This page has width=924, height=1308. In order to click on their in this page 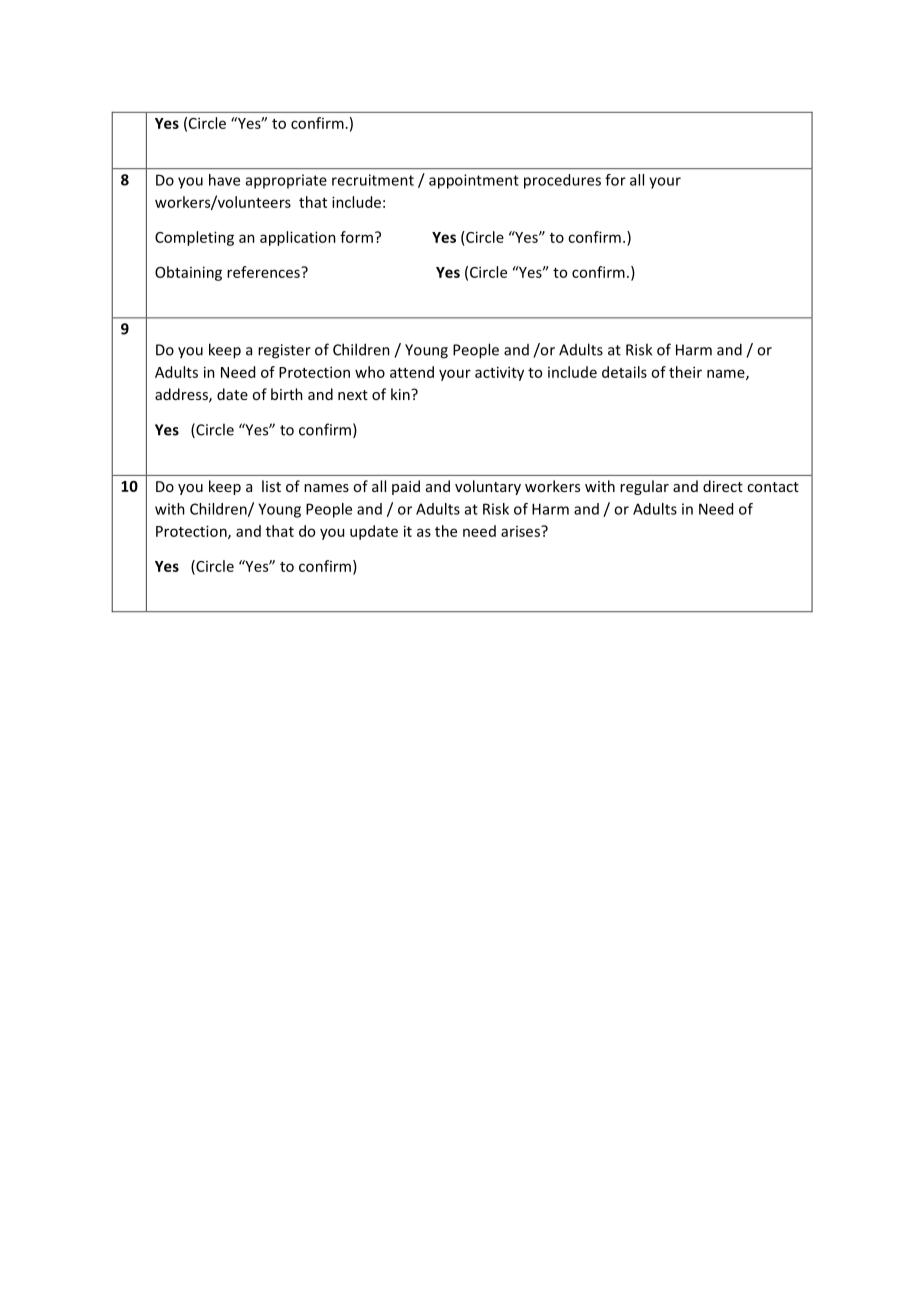, I will do `click(685, 372)`.
